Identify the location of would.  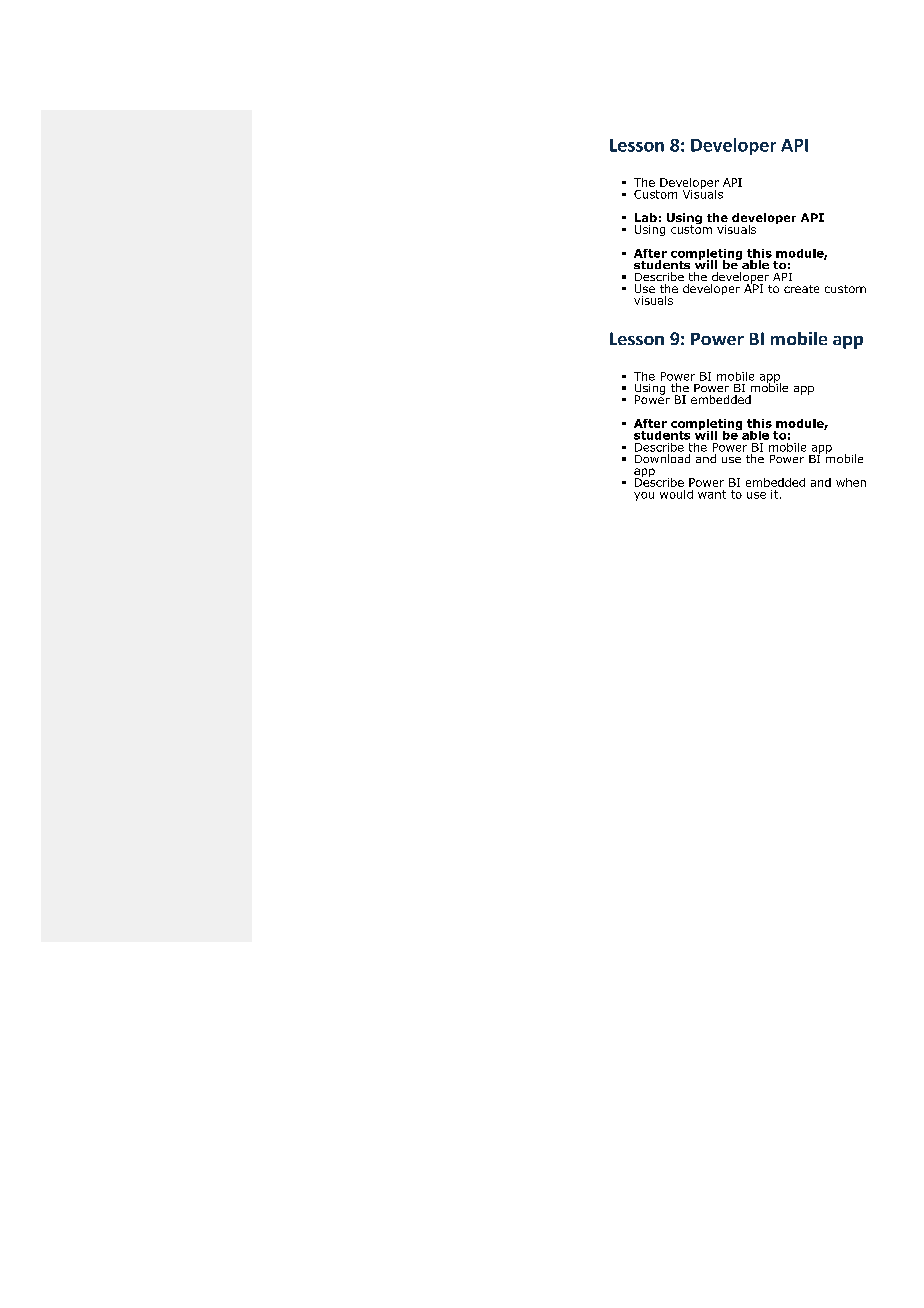
(676, 494).
